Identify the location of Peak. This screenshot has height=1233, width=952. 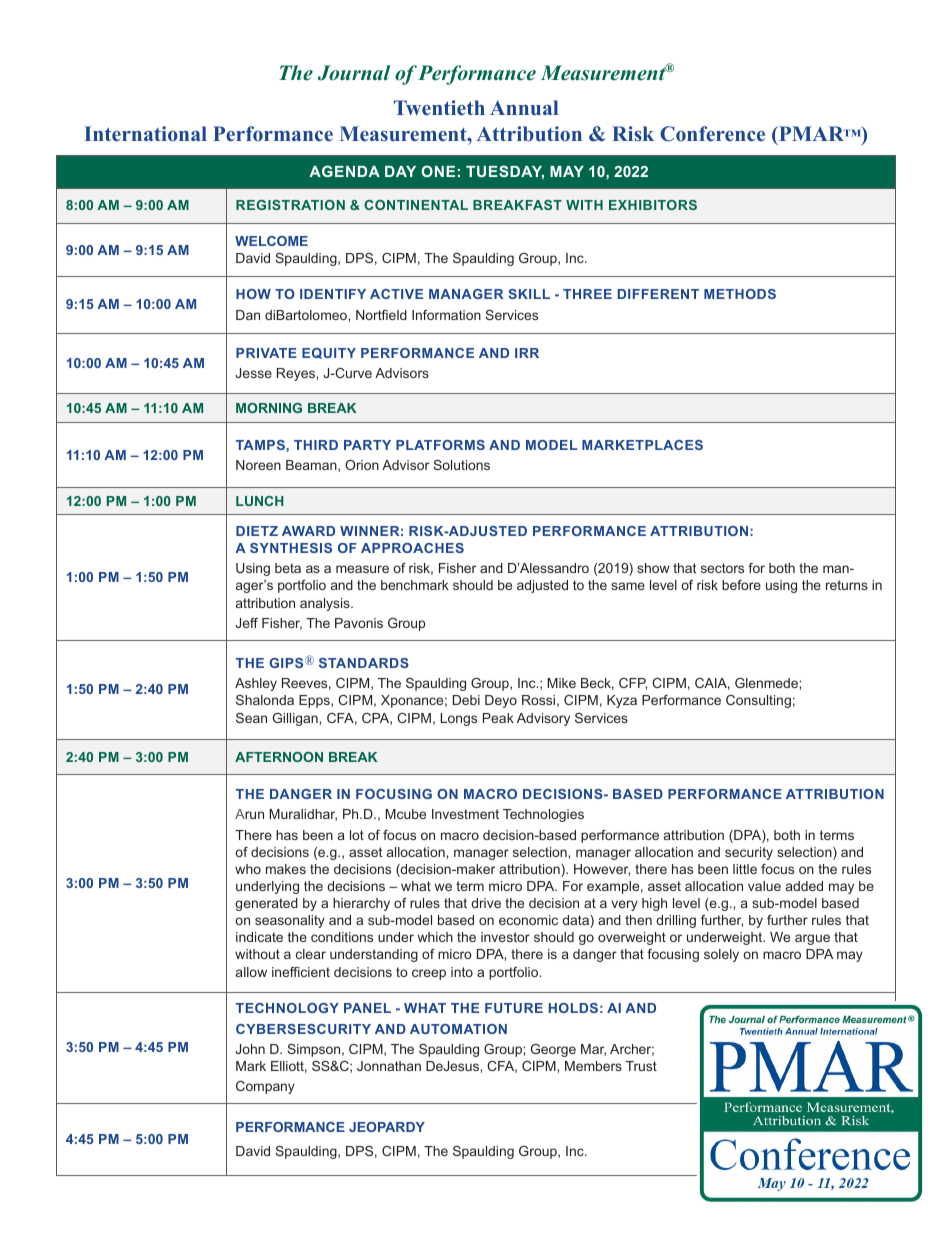
(498, 718).
